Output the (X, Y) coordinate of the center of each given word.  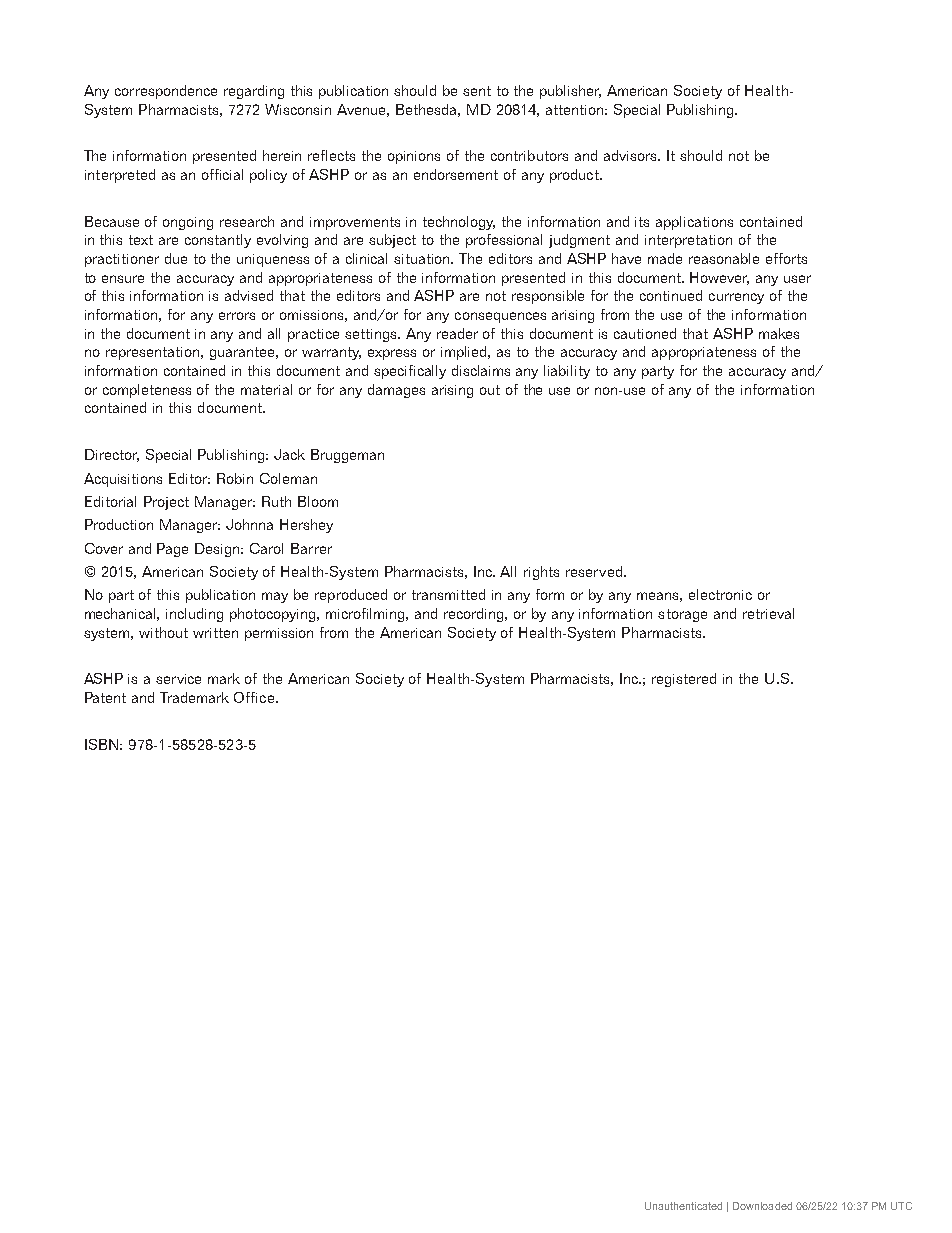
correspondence (166, 92)
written (215, 633)
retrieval (768, 613)
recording (475, 615)
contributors (529, 155)
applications (694, 223)
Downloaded (762, 1206)
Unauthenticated (683, 1206)
